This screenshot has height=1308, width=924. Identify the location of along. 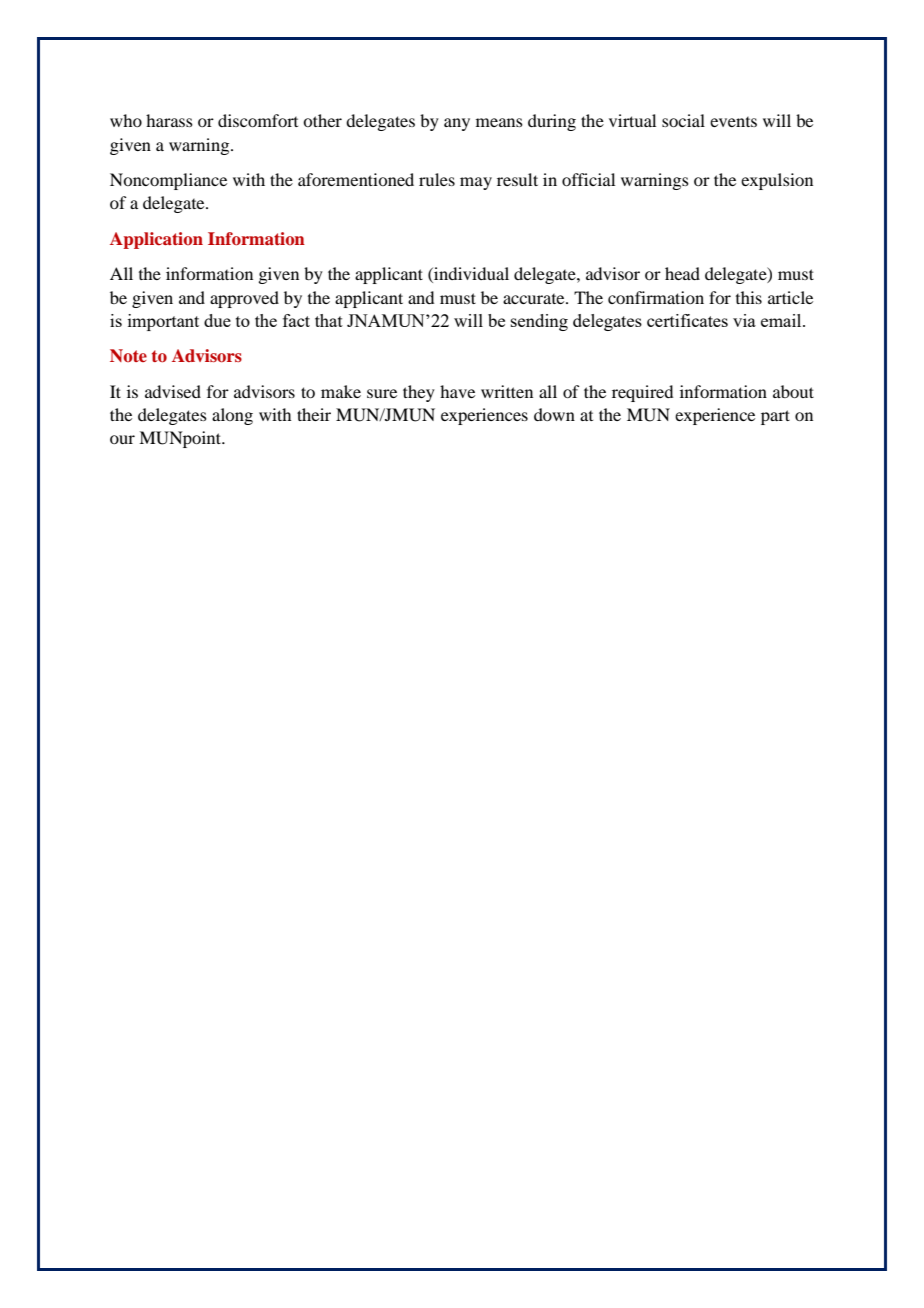
(232, 416).
